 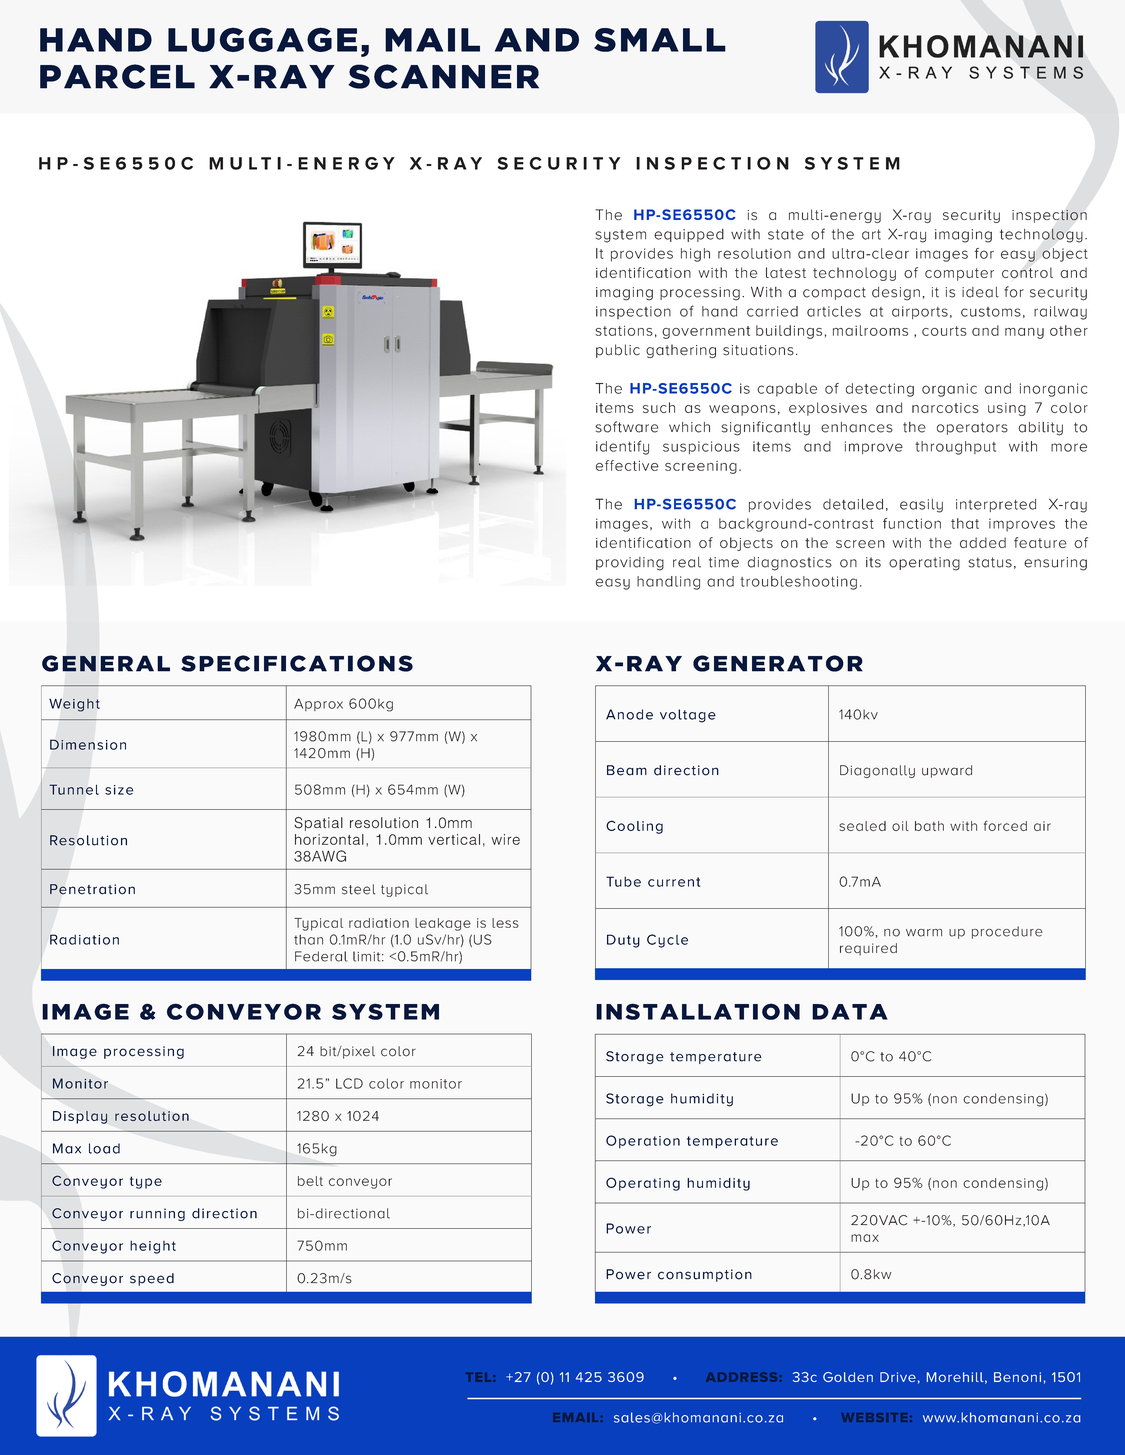 What do you see at coordinates (965, 523) in the document?
I see `that` at bounding box center [965, 523].
